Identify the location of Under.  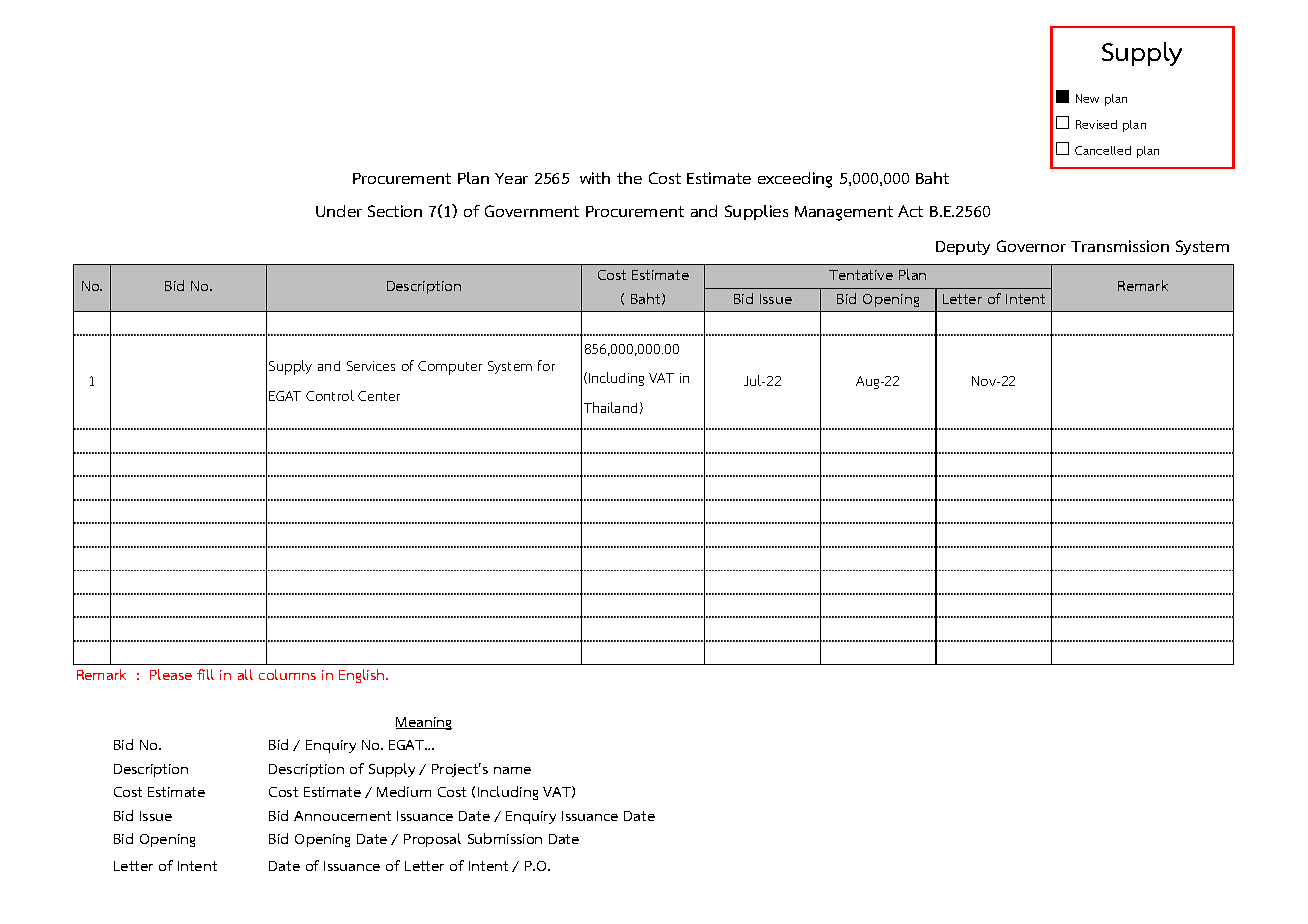
(339, 211).
